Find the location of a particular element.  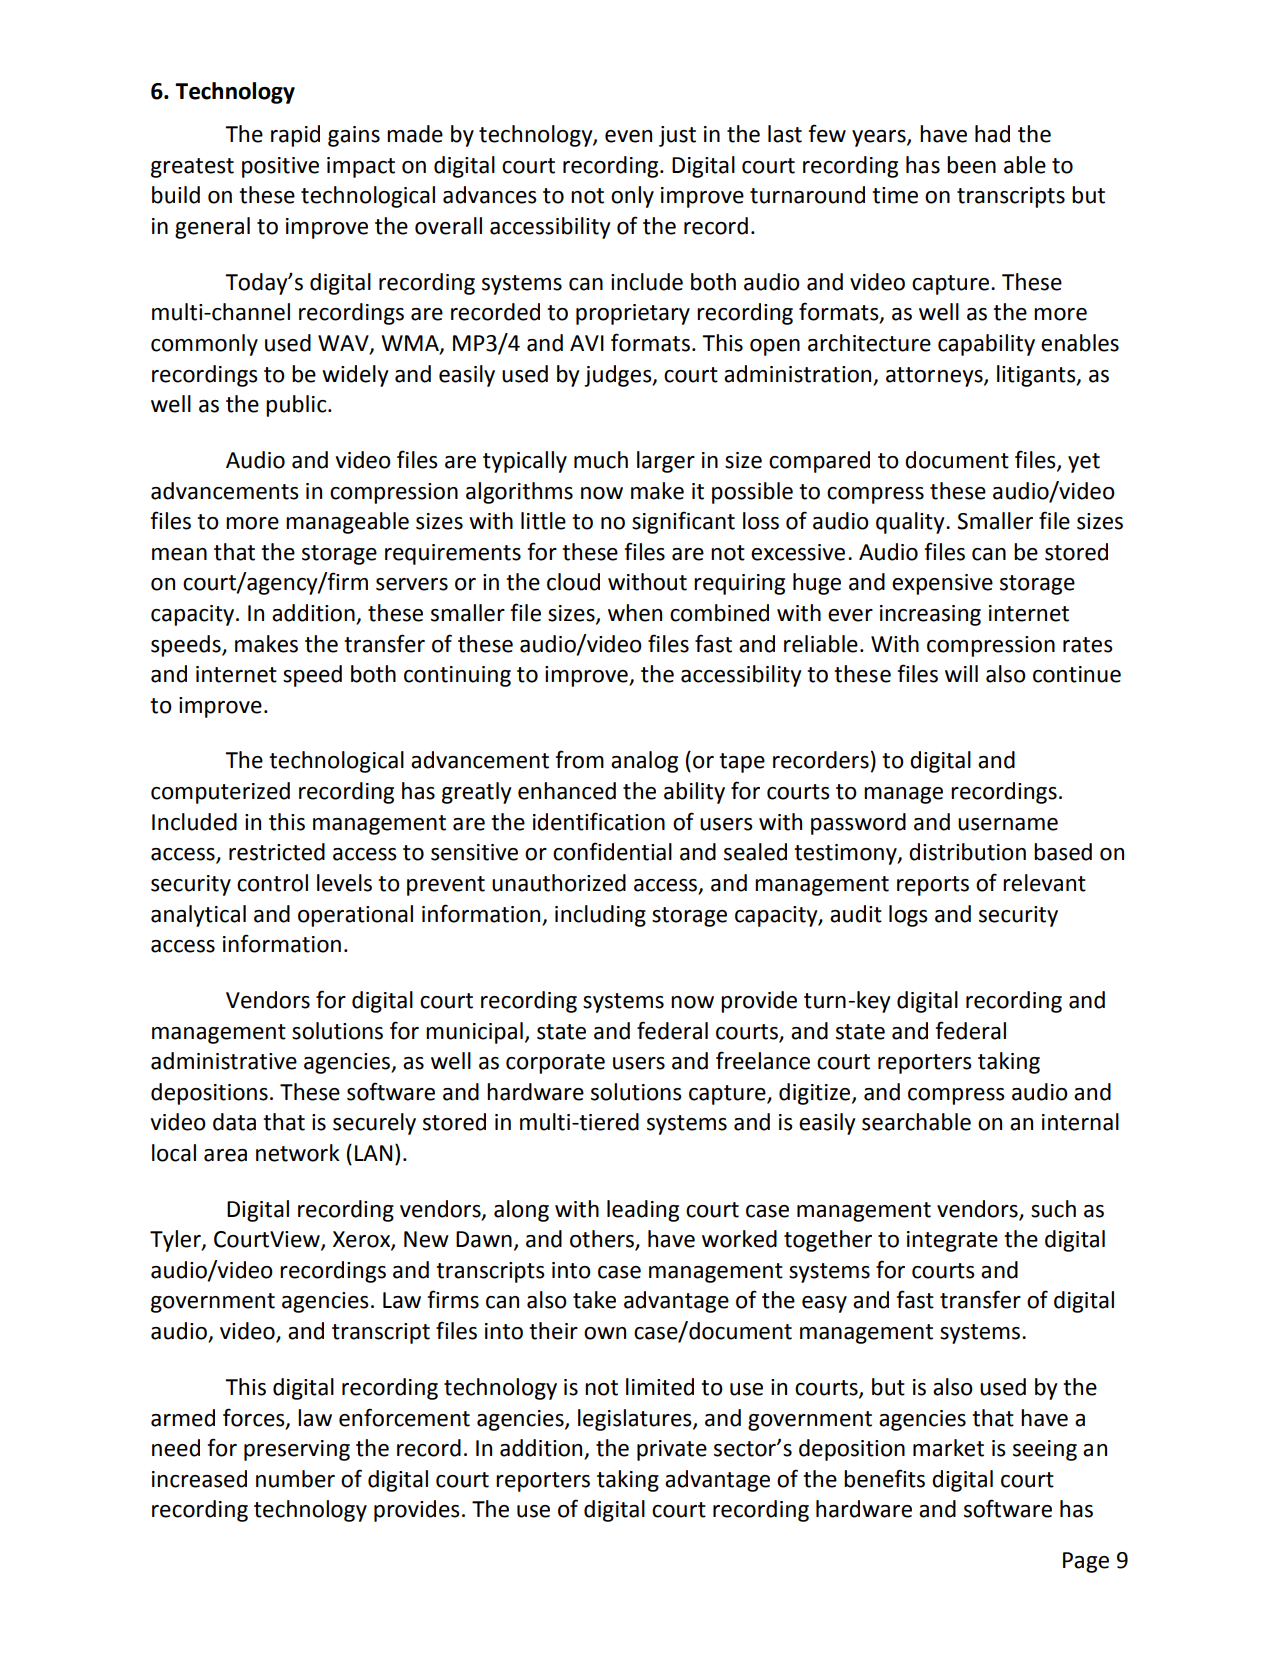

private is located at coordinates (672, 1450).
